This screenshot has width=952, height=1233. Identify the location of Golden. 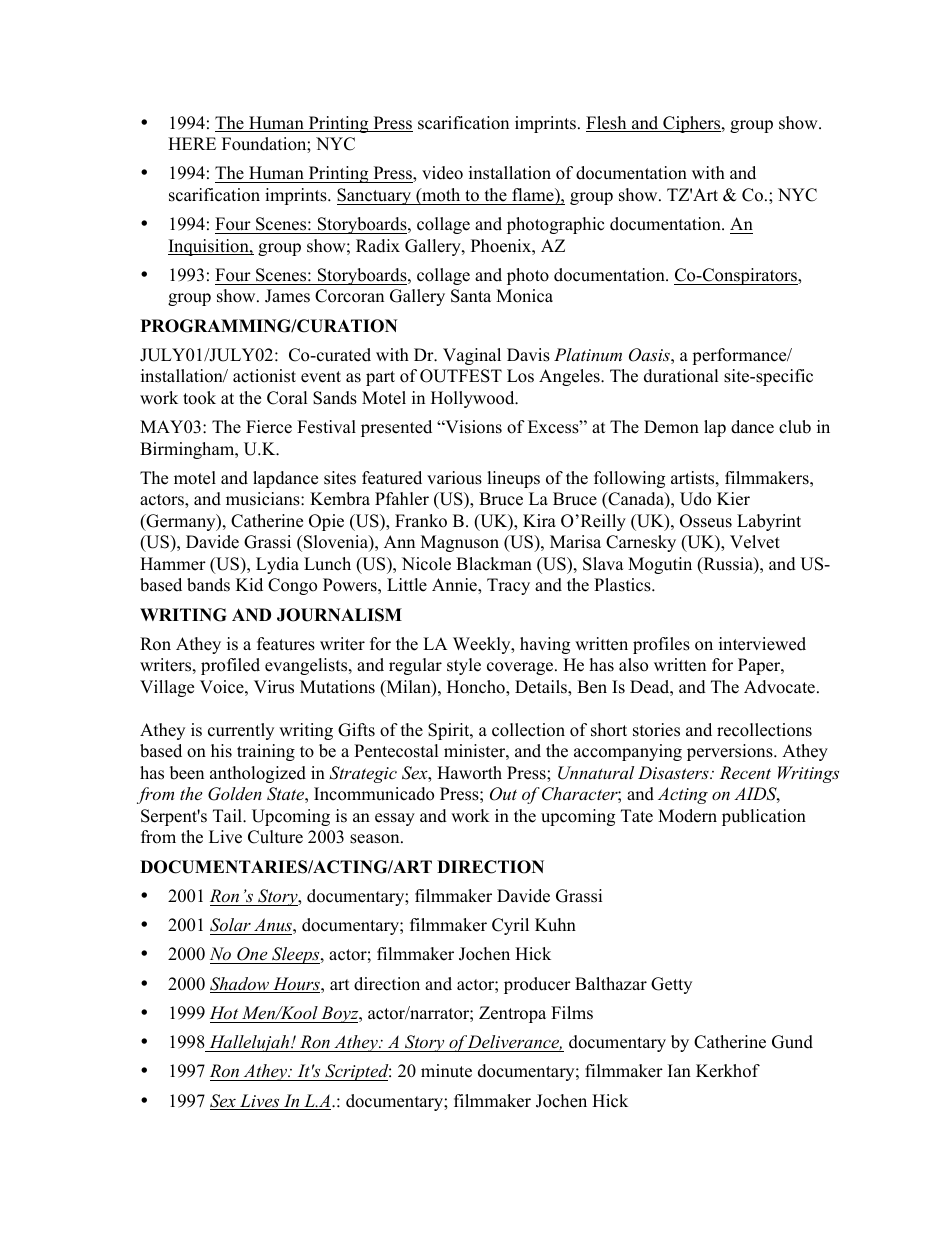
(235, 794).
